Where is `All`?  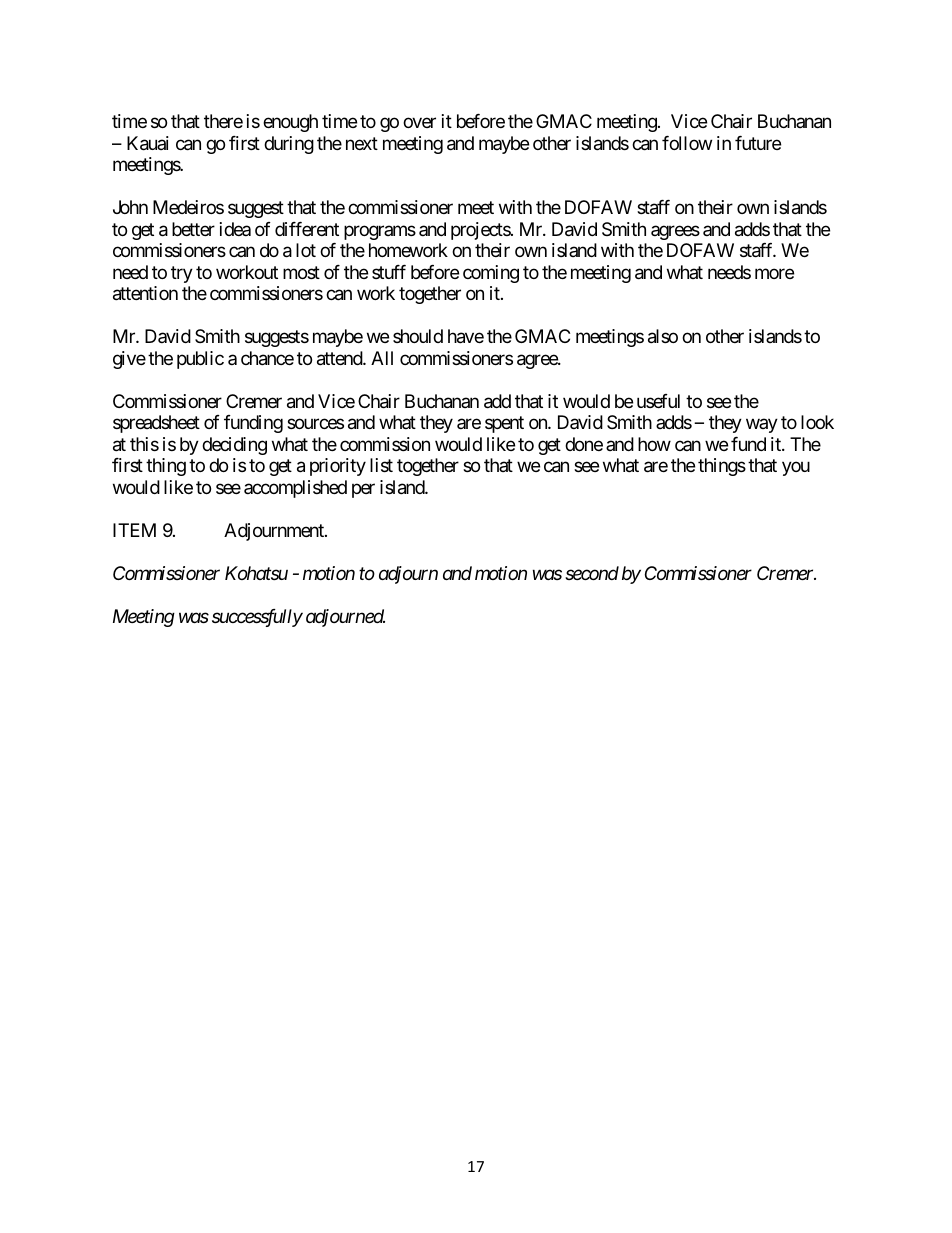
All is located at coordinates (382, 358).
